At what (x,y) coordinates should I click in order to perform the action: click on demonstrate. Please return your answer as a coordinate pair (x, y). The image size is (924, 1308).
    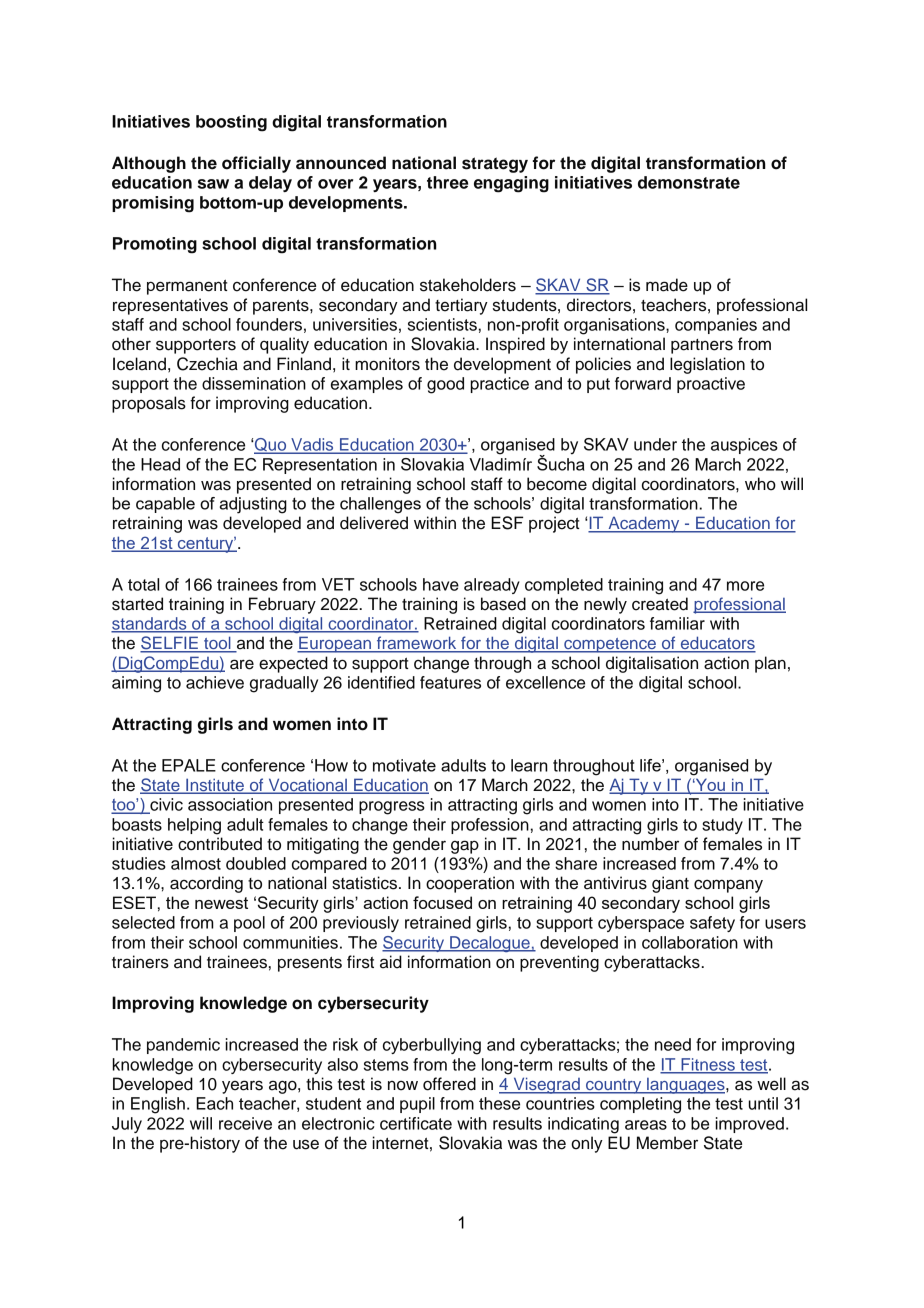
    Looking at the image, I should click on (689, 182).
